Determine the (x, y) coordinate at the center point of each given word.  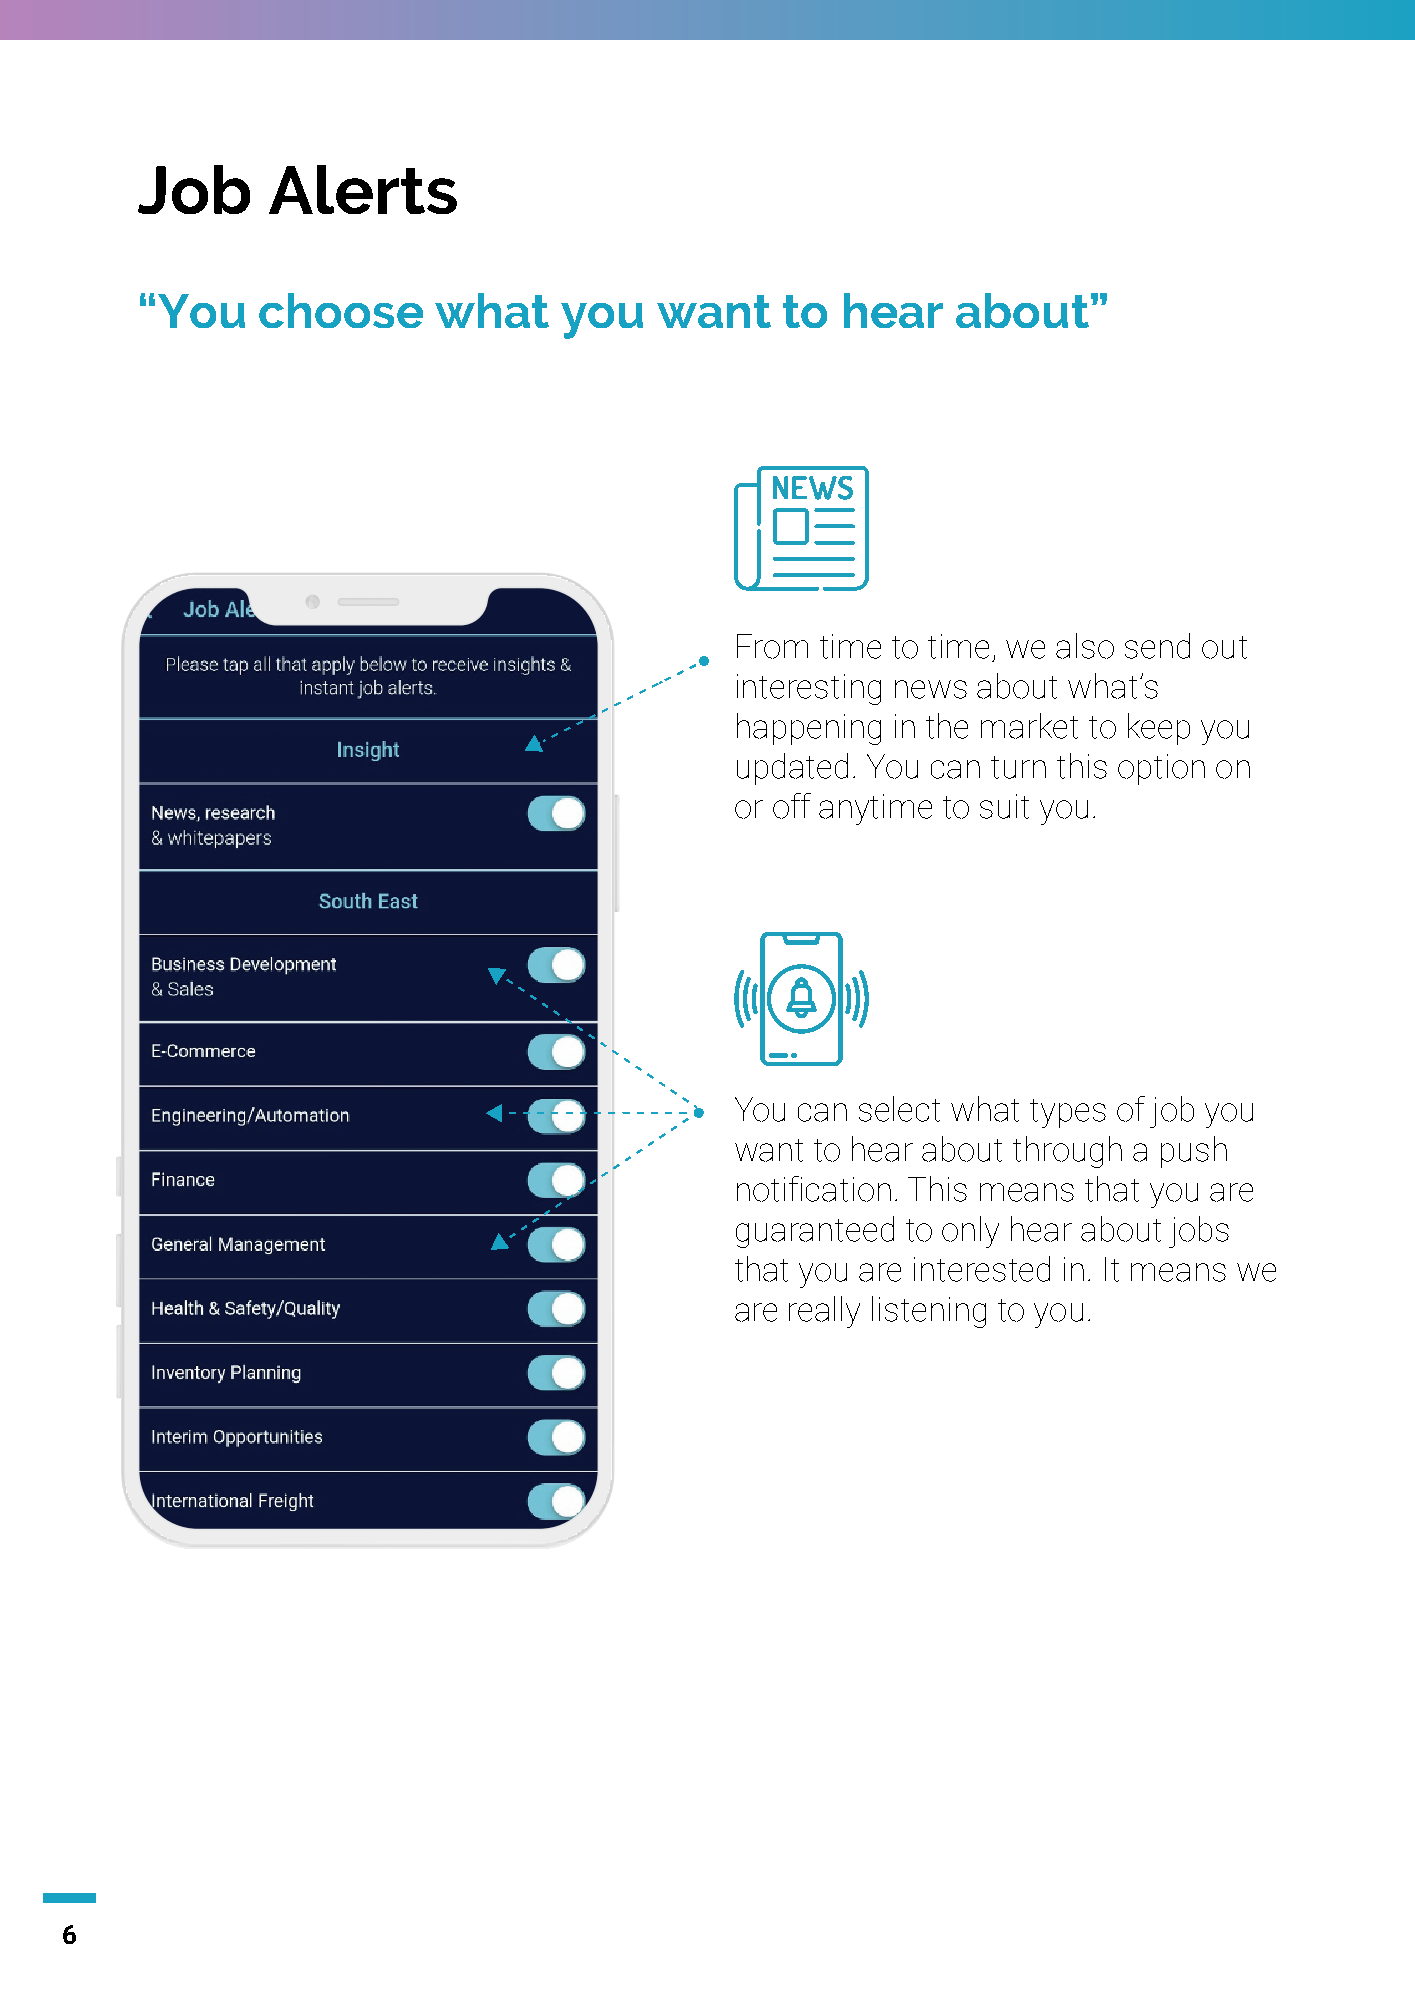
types (1068, 1113)
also (1085, 646)
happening (809, 729)
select (899, 1109)
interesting (809, 689)
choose (341, 310)
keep (1159, 729)
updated (792, 769)
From (772, 646)
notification (814, 1189)
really (824, 1312)
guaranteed (815, 1232)
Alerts (363, 189)
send (1157, 646)
